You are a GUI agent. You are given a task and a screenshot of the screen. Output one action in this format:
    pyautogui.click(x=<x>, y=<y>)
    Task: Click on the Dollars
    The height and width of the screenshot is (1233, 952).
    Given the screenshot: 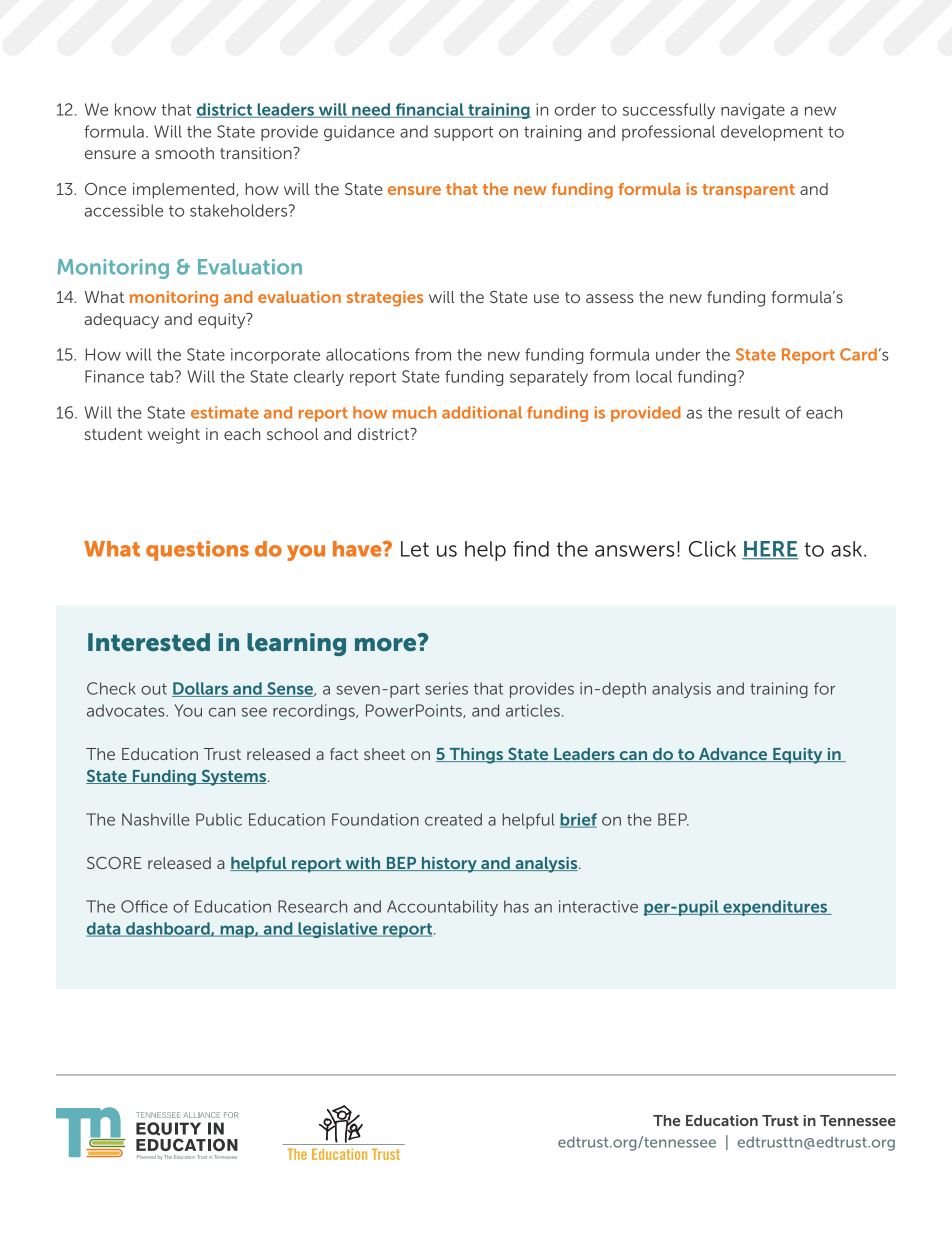 What is the action you would take?
    pyautogui.click(x=201, y=689)
